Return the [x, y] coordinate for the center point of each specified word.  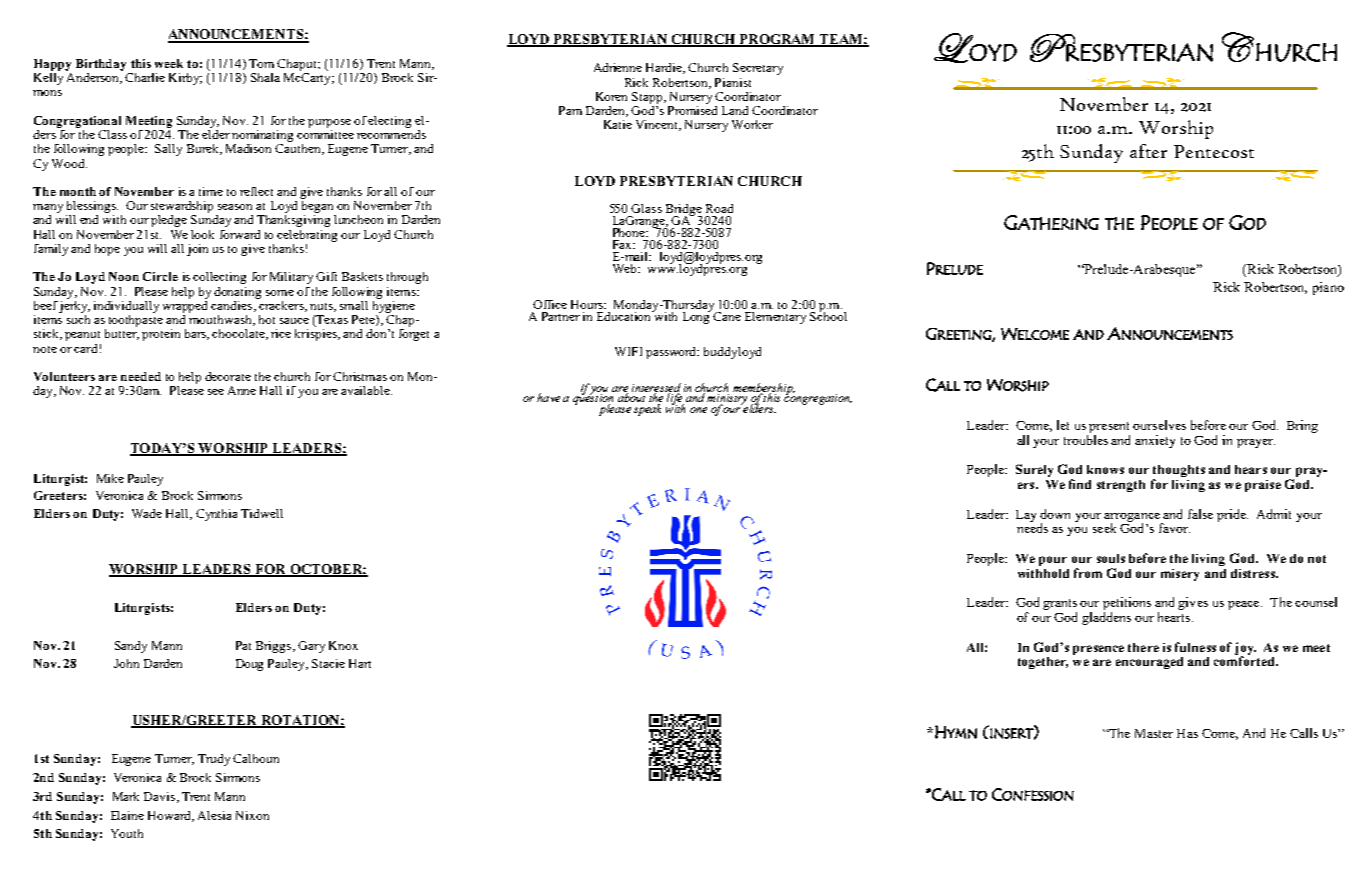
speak [647, 410]
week [169, 63]
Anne [242, 390]
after [1148, 151]
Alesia [214, 815]
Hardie [665, 68]
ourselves [1159, 425]
